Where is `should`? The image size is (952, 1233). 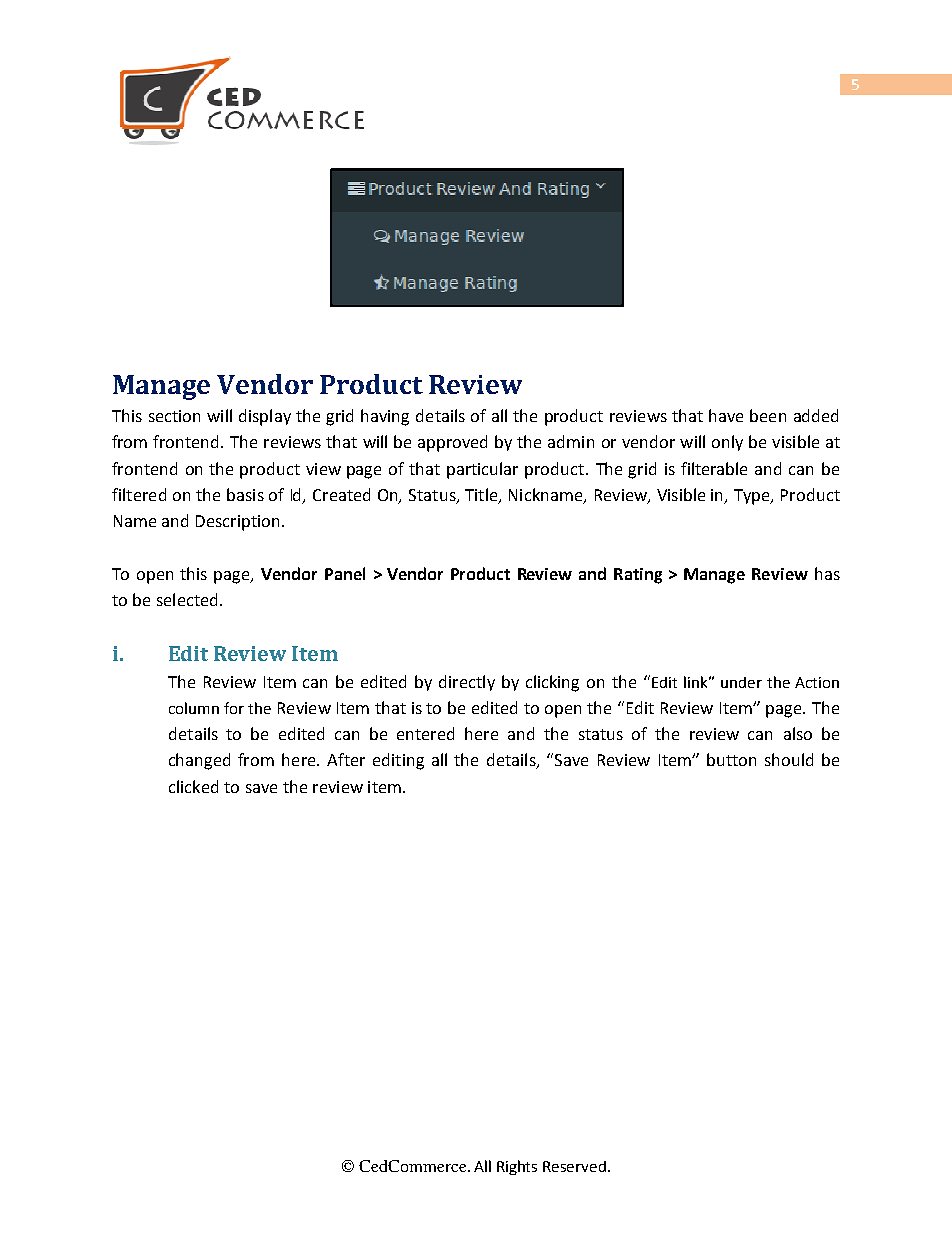 should is located at coordinates (789, 759).
